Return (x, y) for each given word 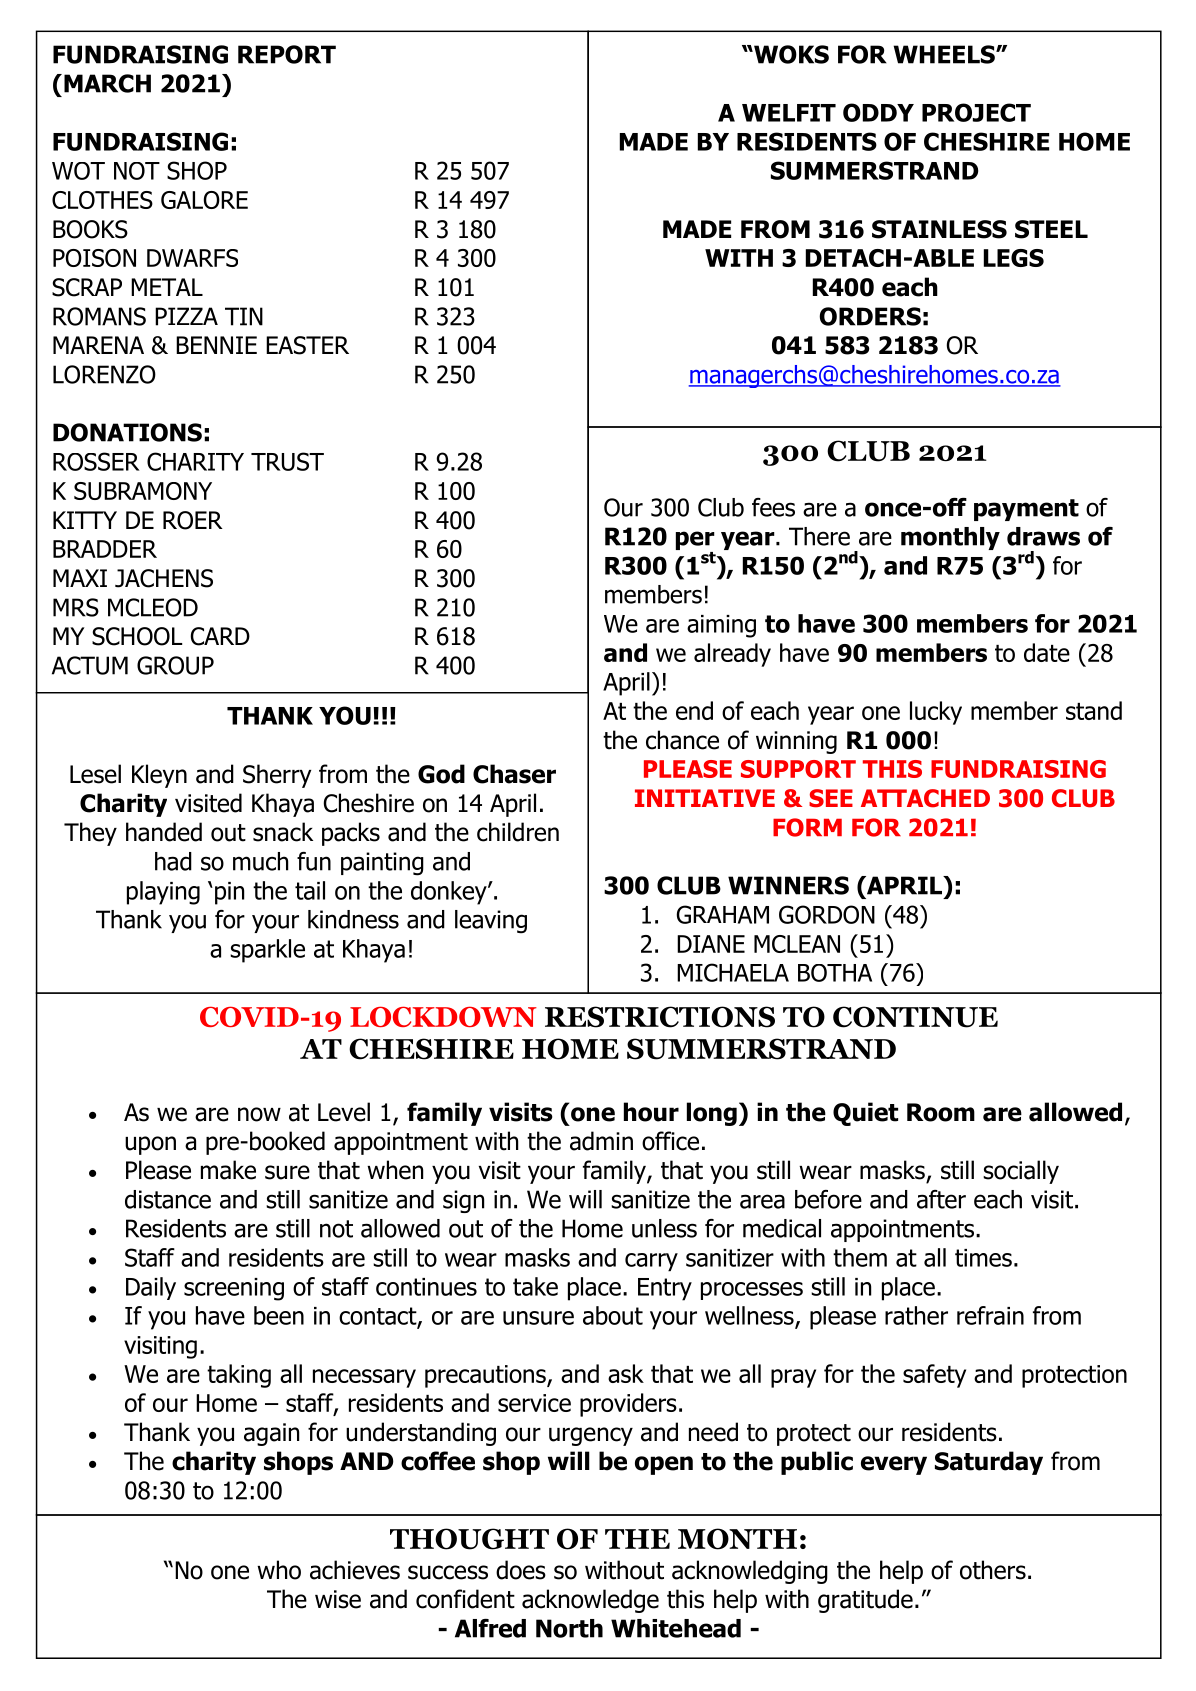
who (279, 1570)
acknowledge (590, 1601)
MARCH (107, 83)
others (993, 1570)
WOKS (790, 54)
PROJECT (976, 112)
